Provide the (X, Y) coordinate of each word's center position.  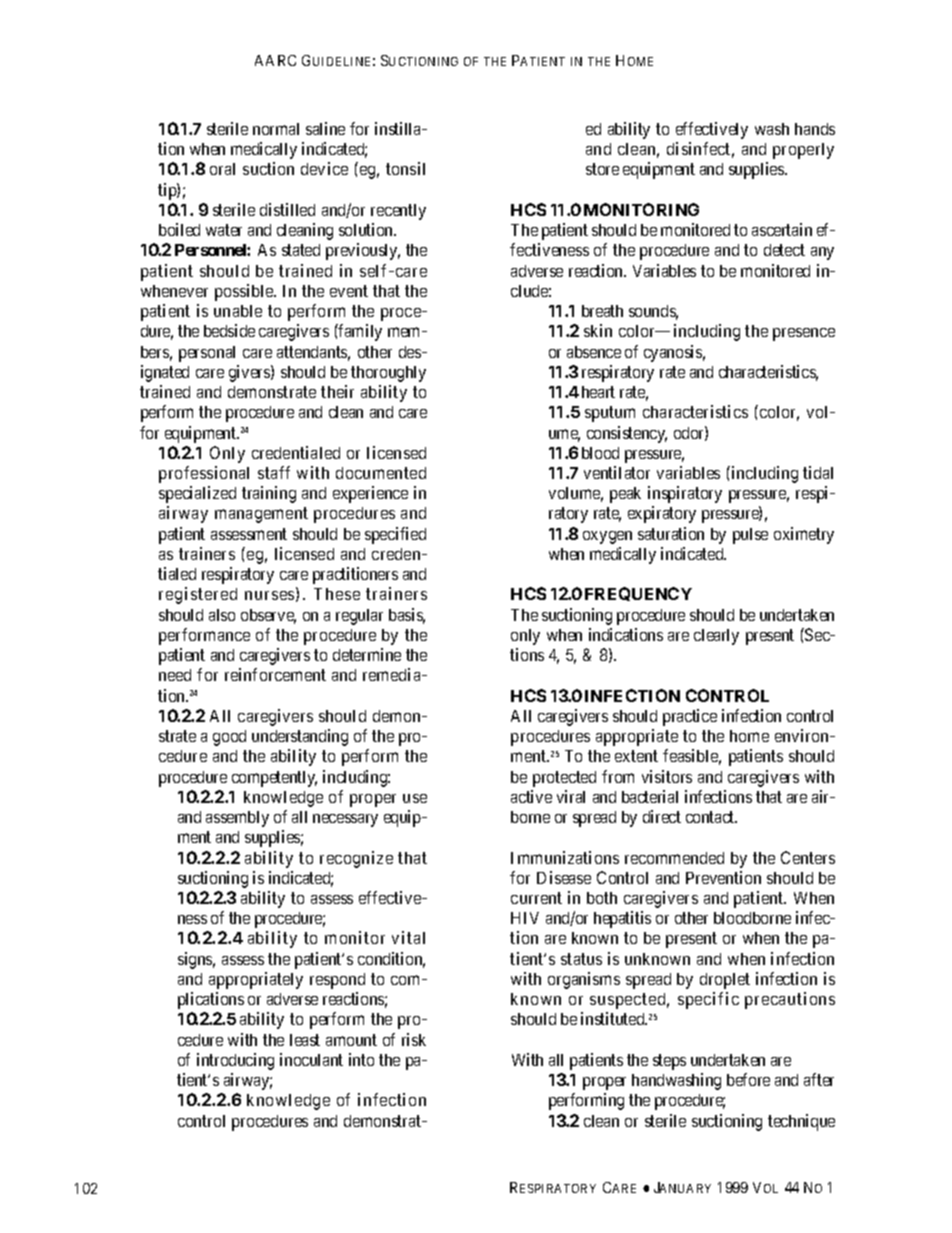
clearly (716, 637)
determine (367, 654)
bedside (229, 330)
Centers (808, 857)
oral (222, 169)
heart (598, 392)
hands (815, 129)
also (222, 615)
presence (804, 334)
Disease (564, 877)
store (602, 169)
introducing (235, 1061)
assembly (237, 819)
